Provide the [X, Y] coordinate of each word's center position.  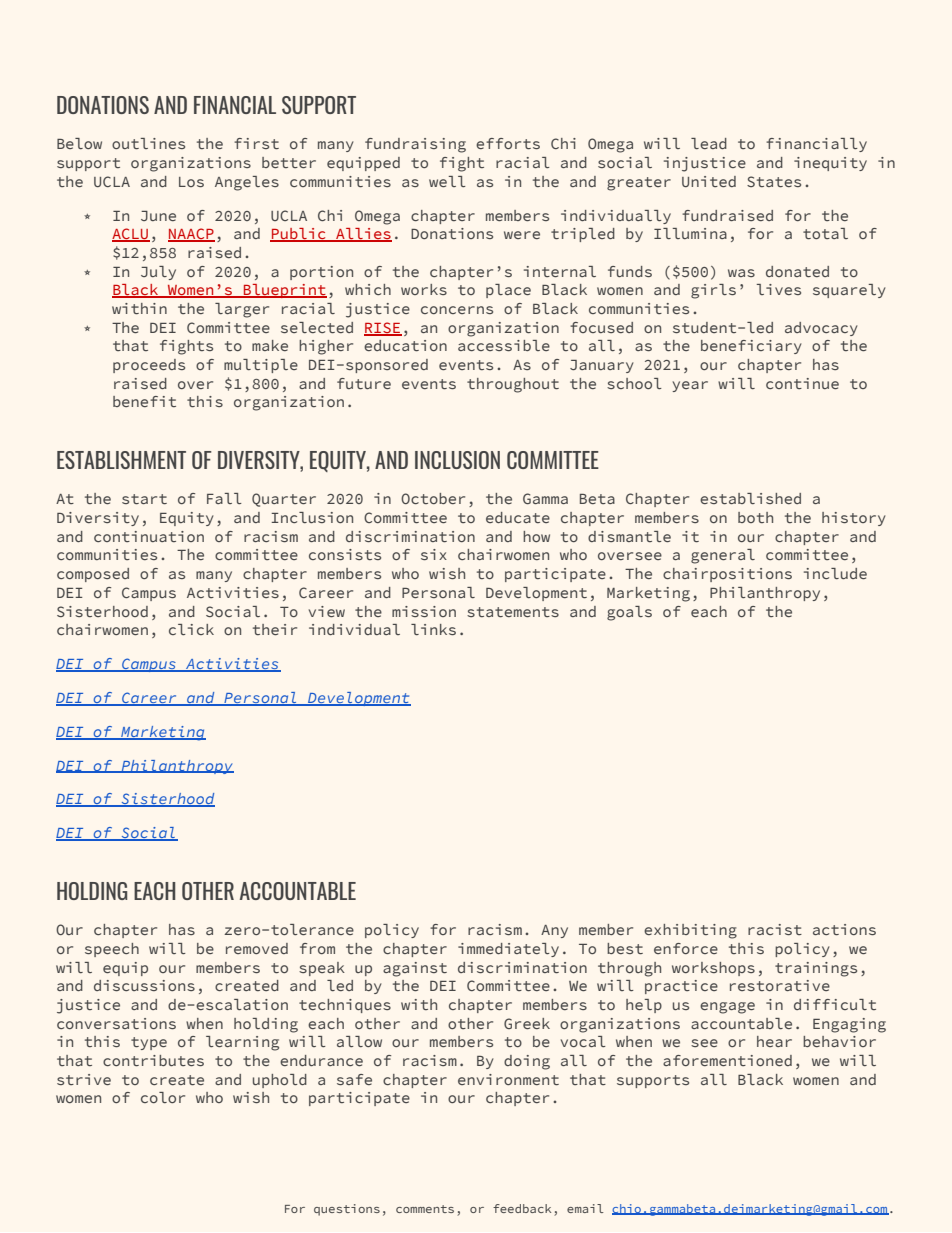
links [433, 629]
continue [802, 383]
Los [191, 182]
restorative [780, 985]
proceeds [149, 366]
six [434, 554]
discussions [144, 985]
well [447, 181]
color [163, 1097]
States [774, 181]
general [723, 556]
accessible [504, 345]
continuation [149, 536]
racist [775, 929]
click [191, 629]
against [415, 969]
